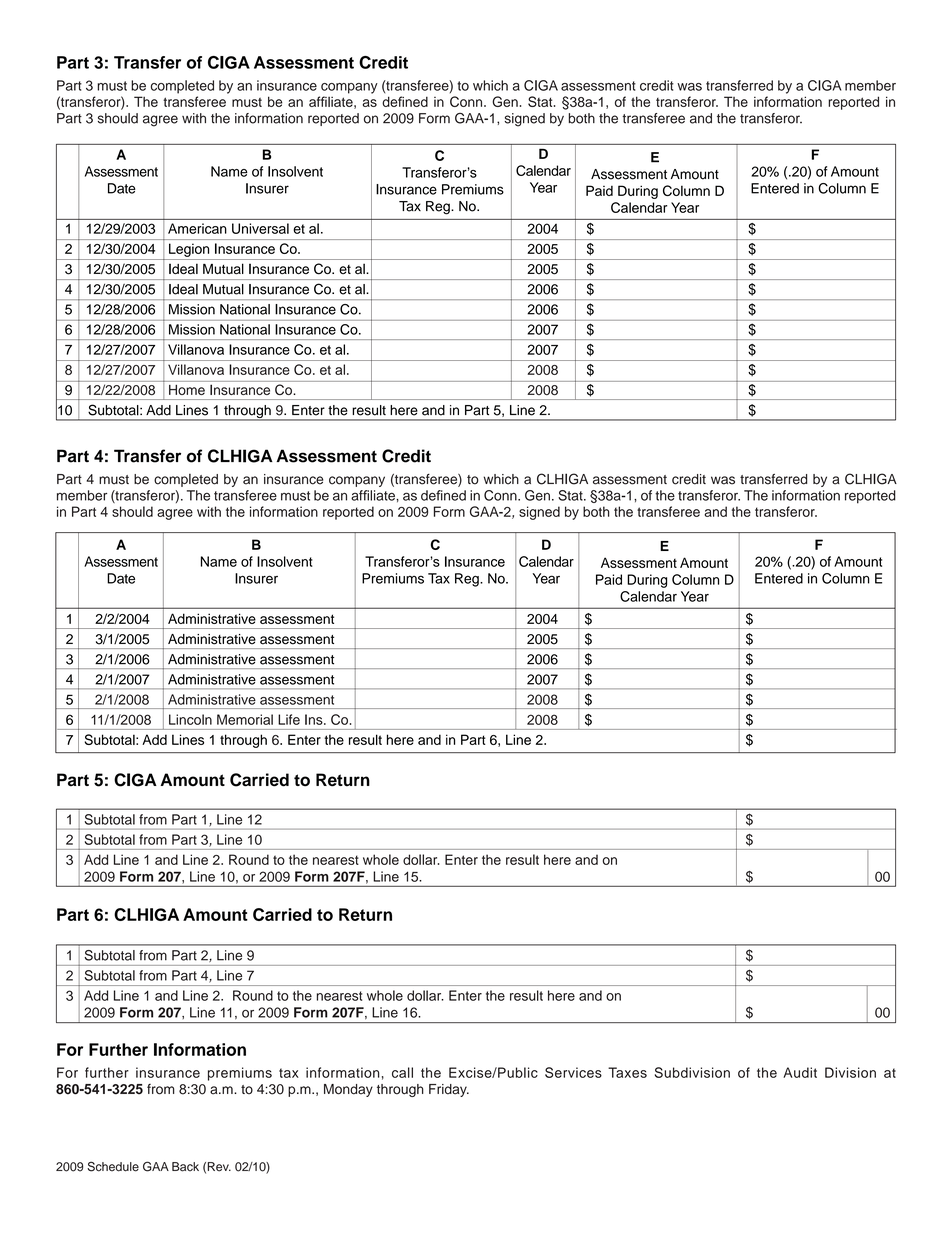 The width and height of the screenshot is (952, 1233). I want to click on Life, so click(289, 719).
